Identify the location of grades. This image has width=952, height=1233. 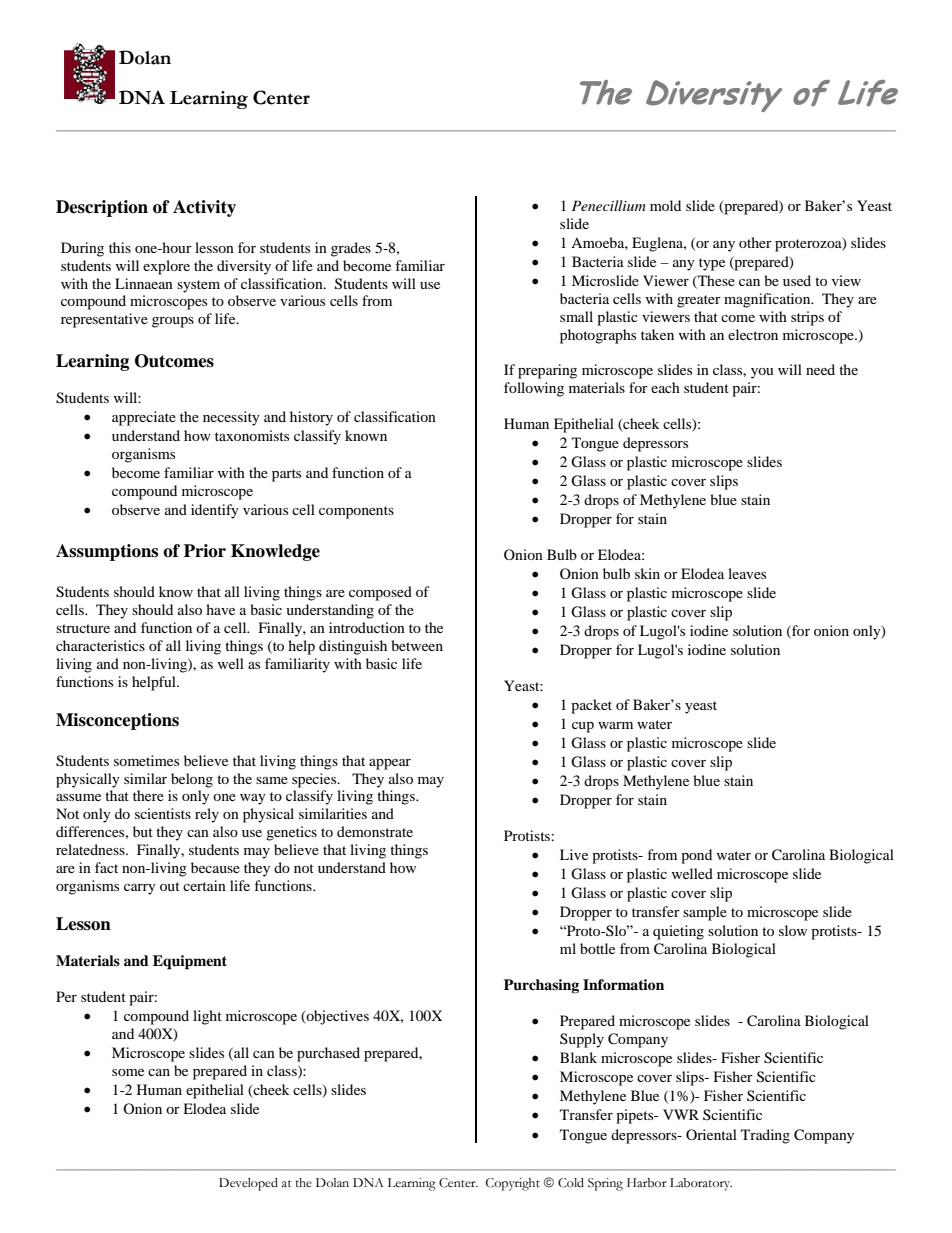
(351, 249).
